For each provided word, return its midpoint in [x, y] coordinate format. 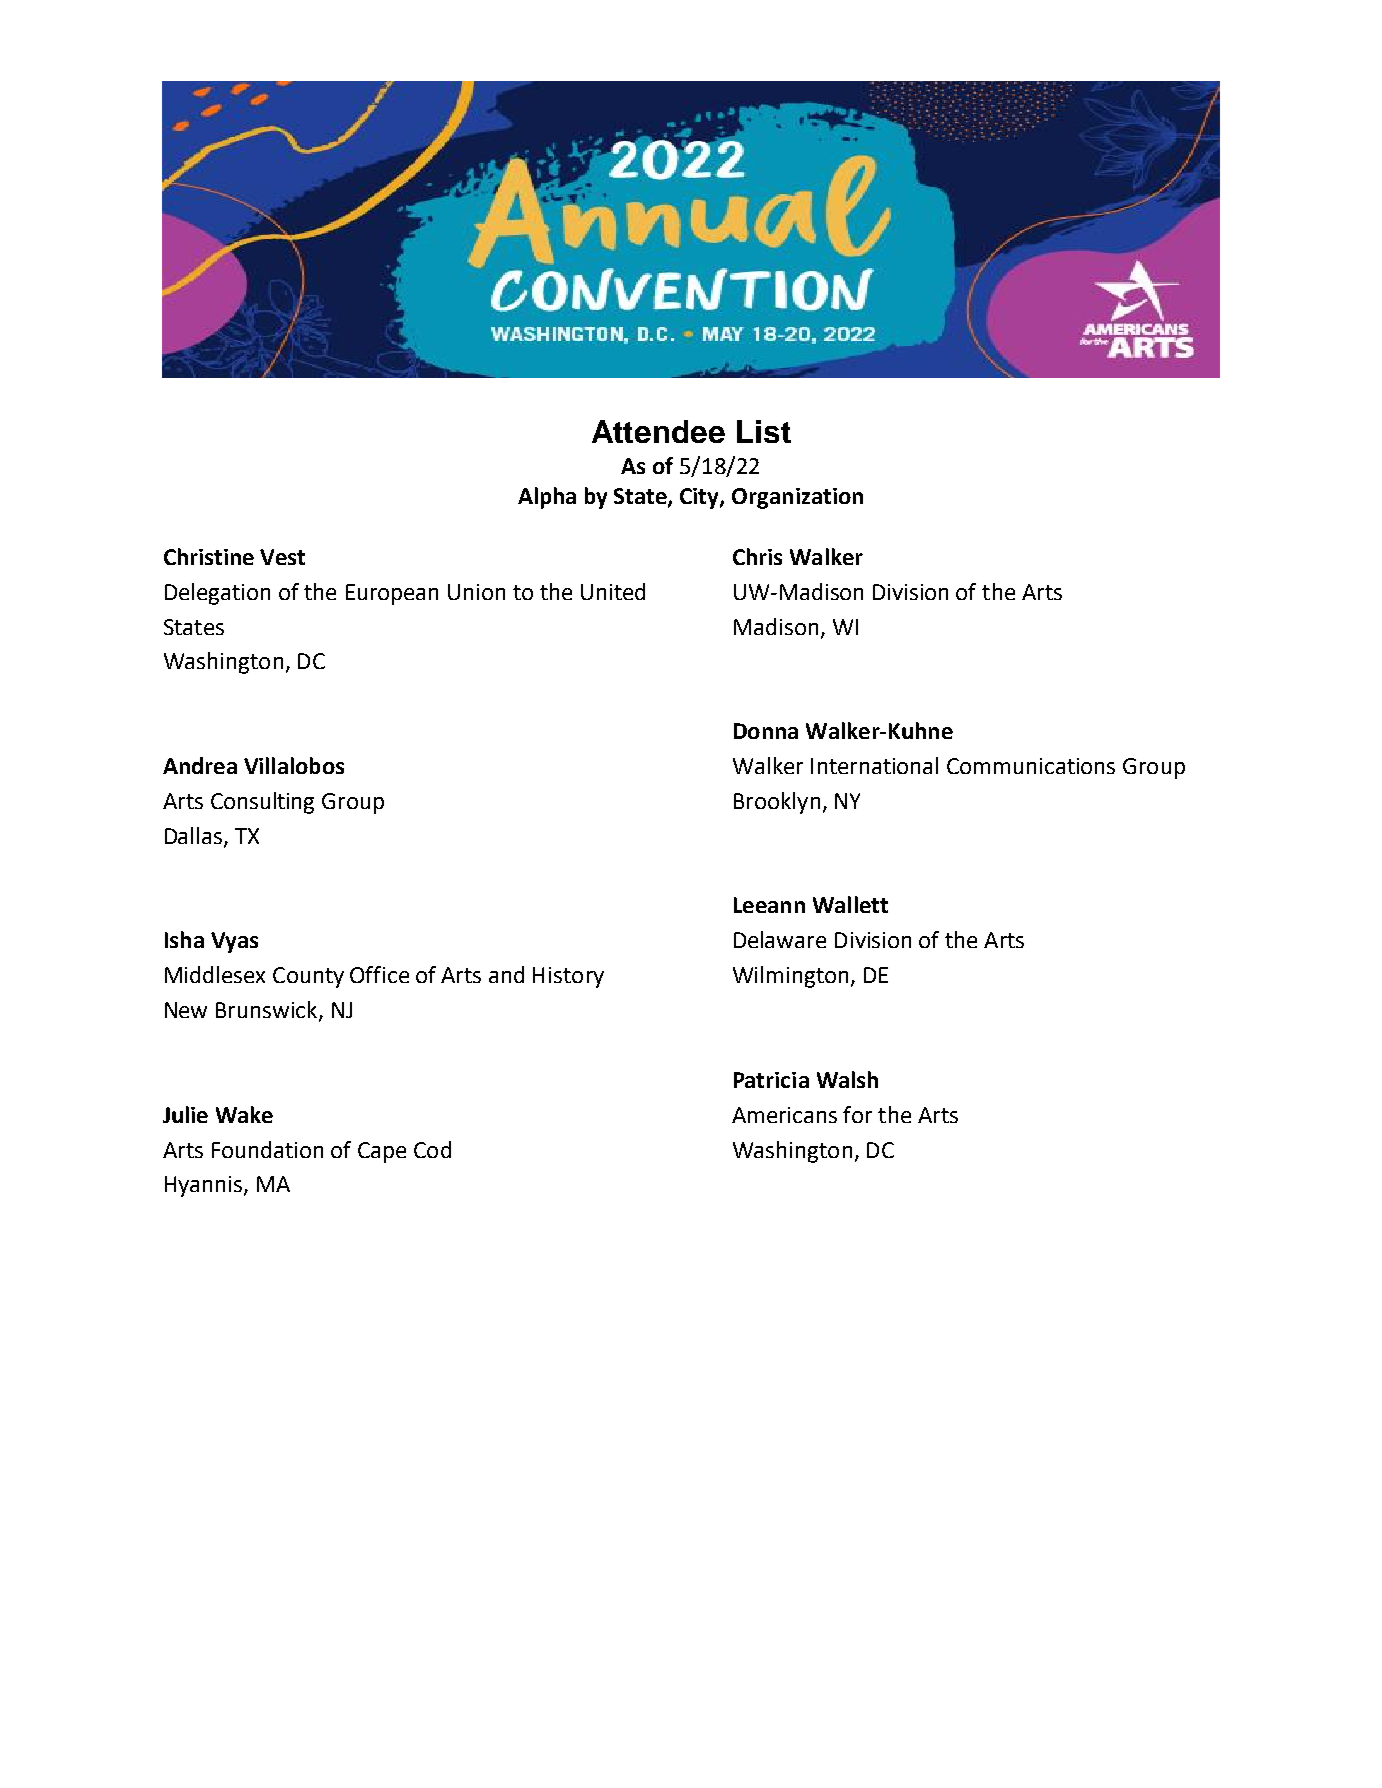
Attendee [658, 431]
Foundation [267, 1149]
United [613, 591]
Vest [282, 557]
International [874, 765]
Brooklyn [777, 803]
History [568, 977]
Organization [797, 498]
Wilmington [790, 977]
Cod [432, 1149]
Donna [766, 731]
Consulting [262, 803]
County [308, 977]
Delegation [217, 594]
